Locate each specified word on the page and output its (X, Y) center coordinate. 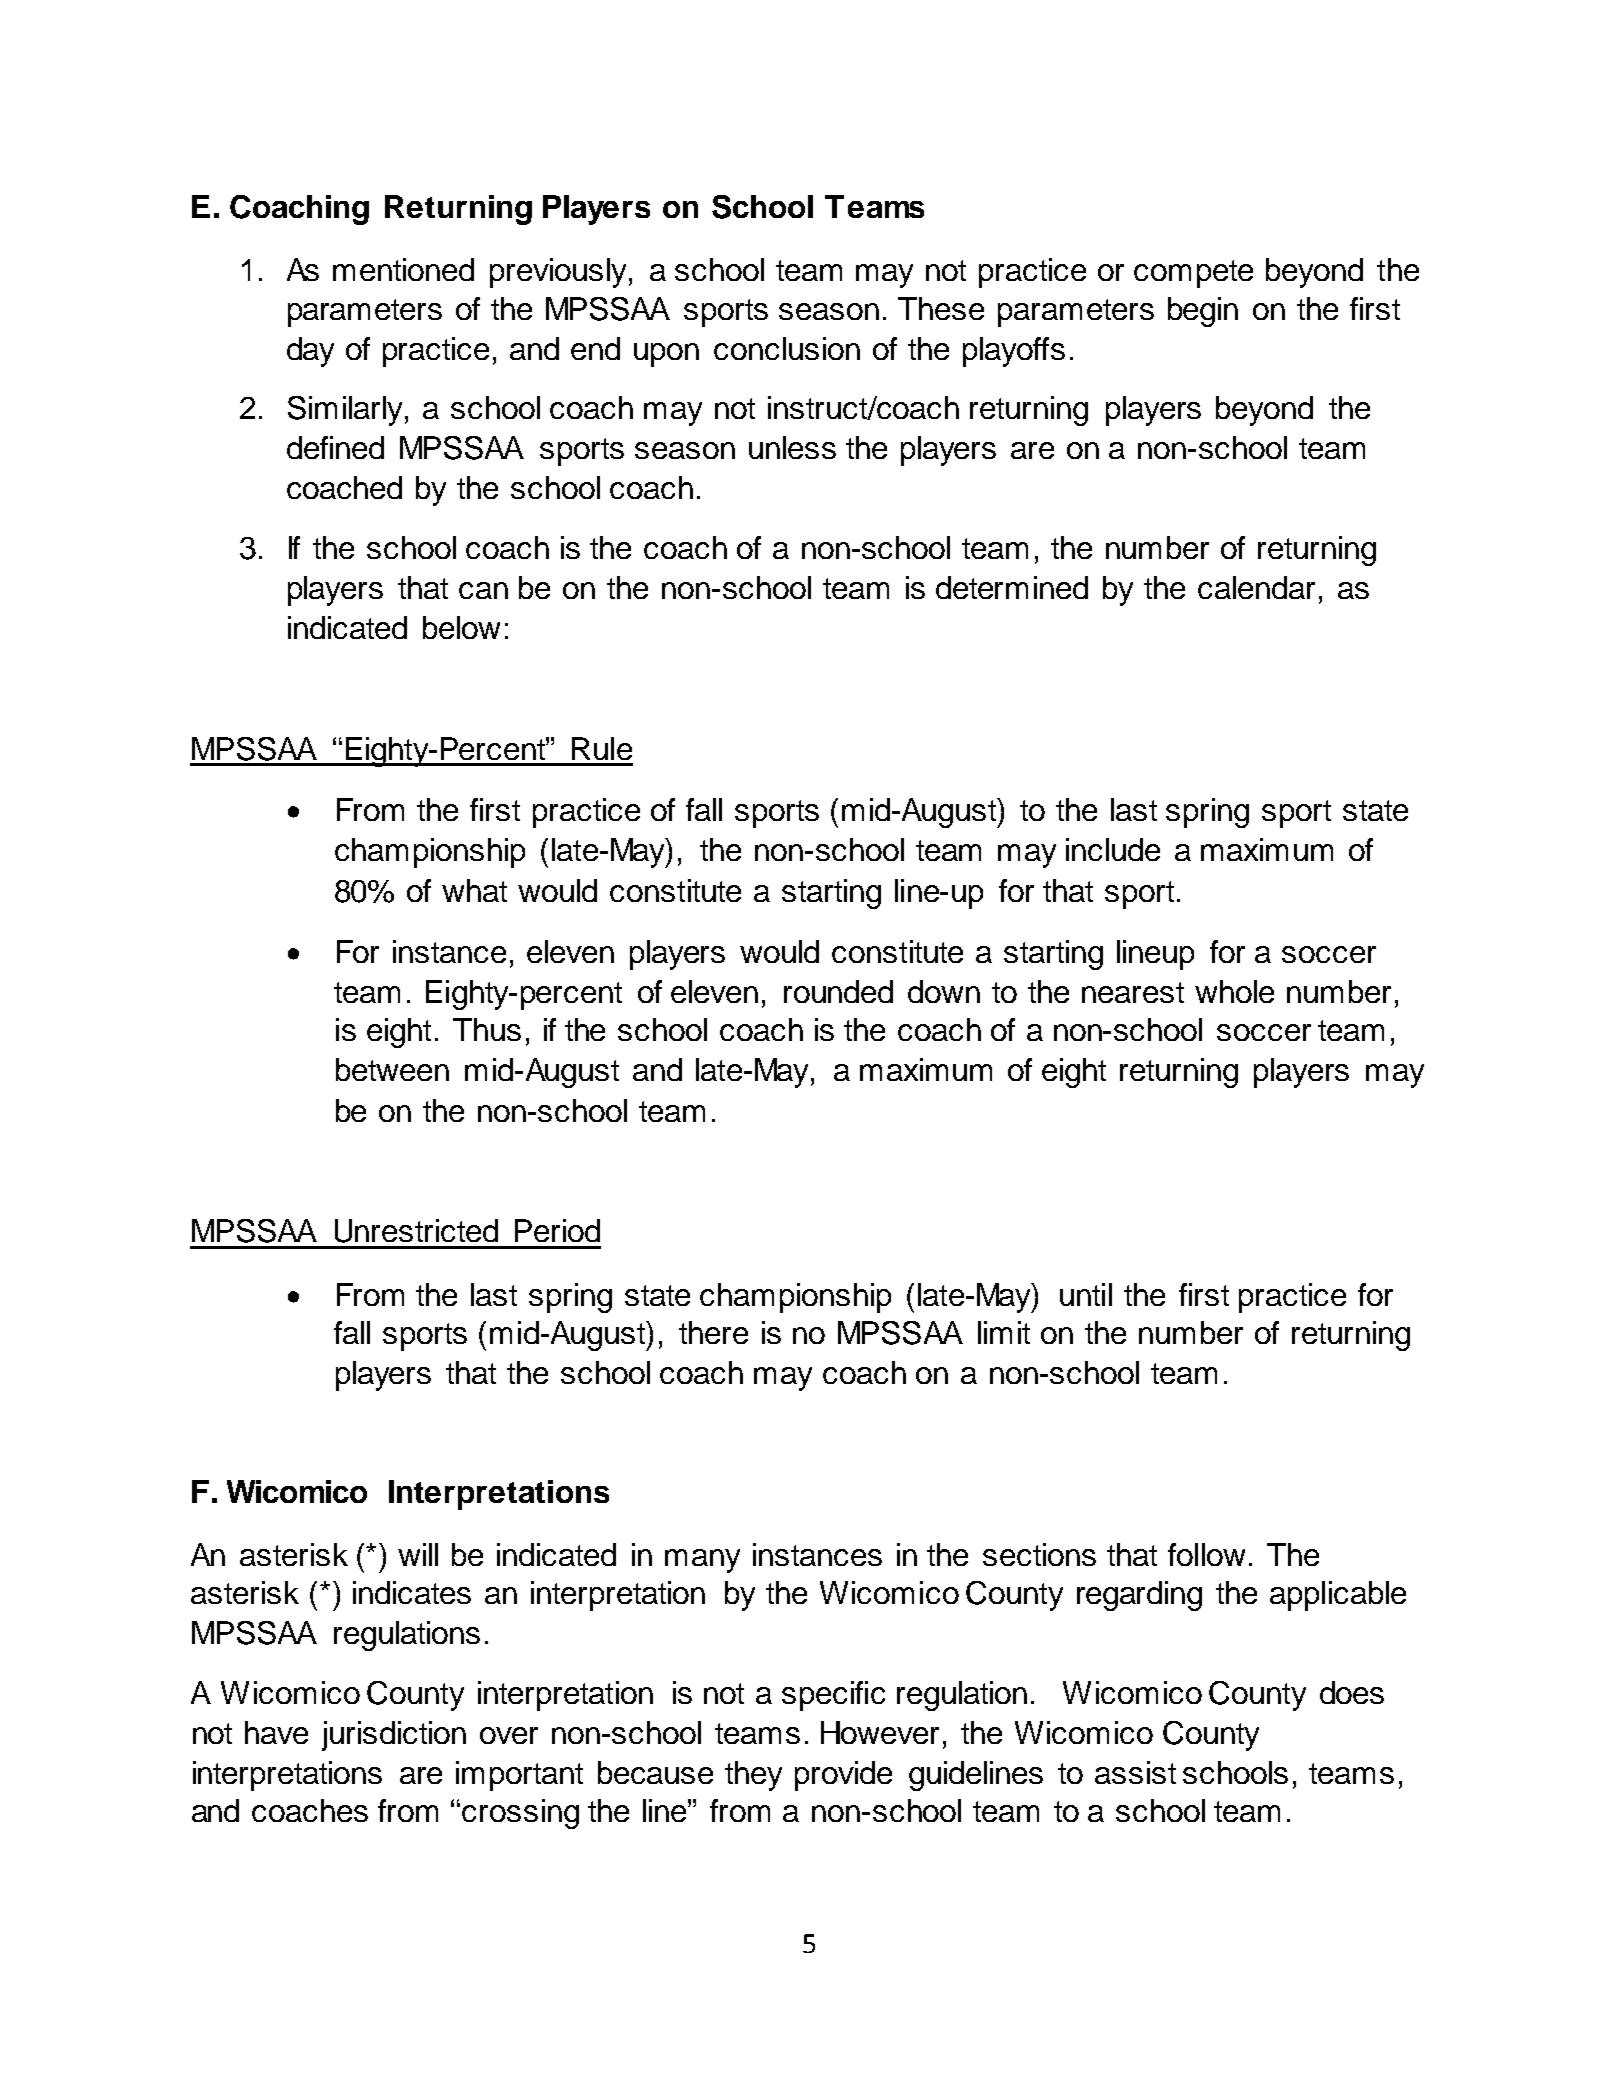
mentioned (403, 269)
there (713, 1332)
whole (1234, 991)
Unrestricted (416, 1231)
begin (1203, 312)
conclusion (787, 348)
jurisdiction (394, 1736)
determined (1012, 587)
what (474, 890)
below (461, 627)
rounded (838, 991)
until (1086, 1294)
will (418, 1554)
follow (1206, 1554)
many (702, 1561)
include (1113, 849)
